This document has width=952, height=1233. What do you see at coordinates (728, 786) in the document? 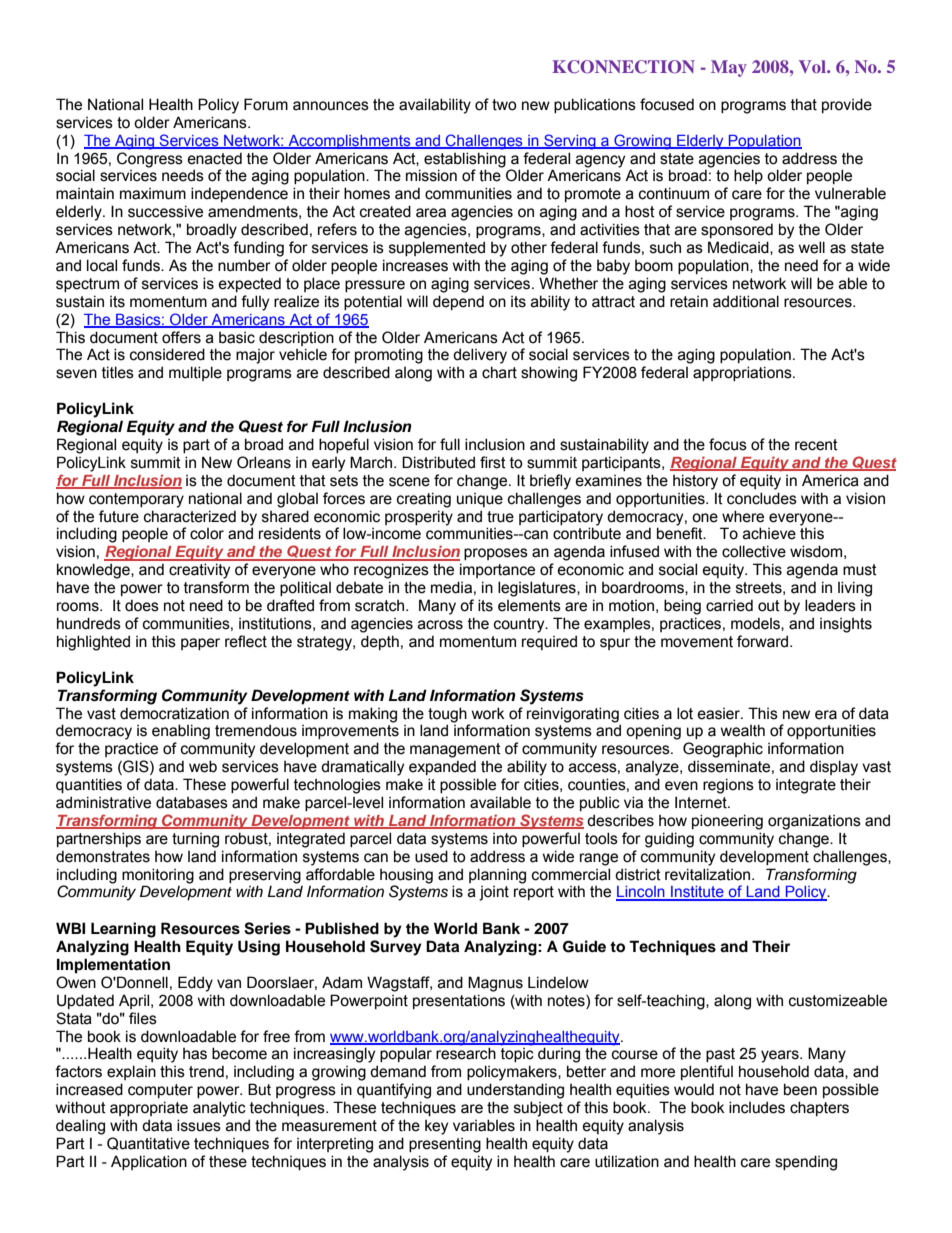
I see `regions` at bounding box center [728, 786].
